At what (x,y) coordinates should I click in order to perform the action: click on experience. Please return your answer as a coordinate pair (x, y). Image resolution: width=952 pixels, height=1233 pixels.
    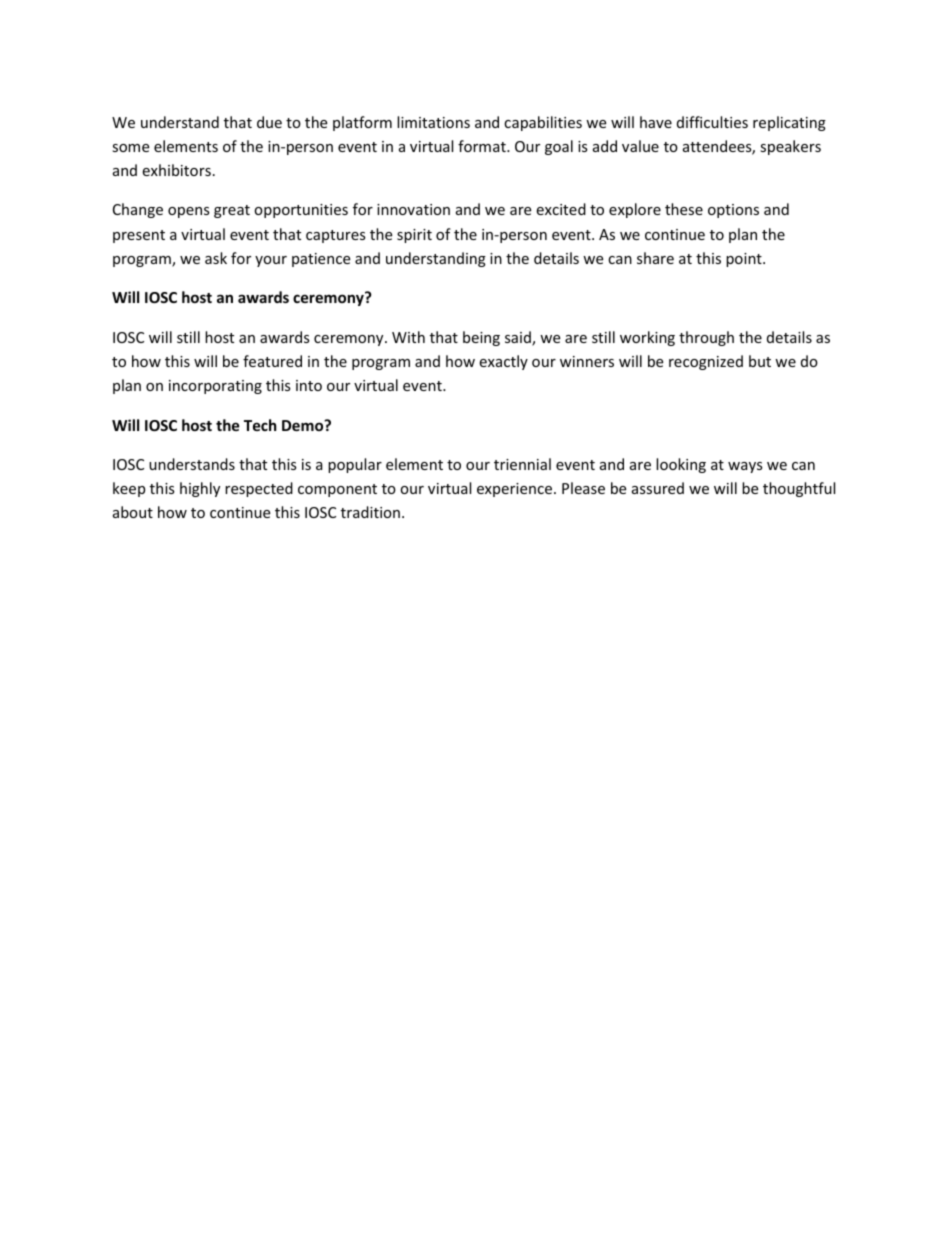
    Looking at the image, I should click on (516, 490).
